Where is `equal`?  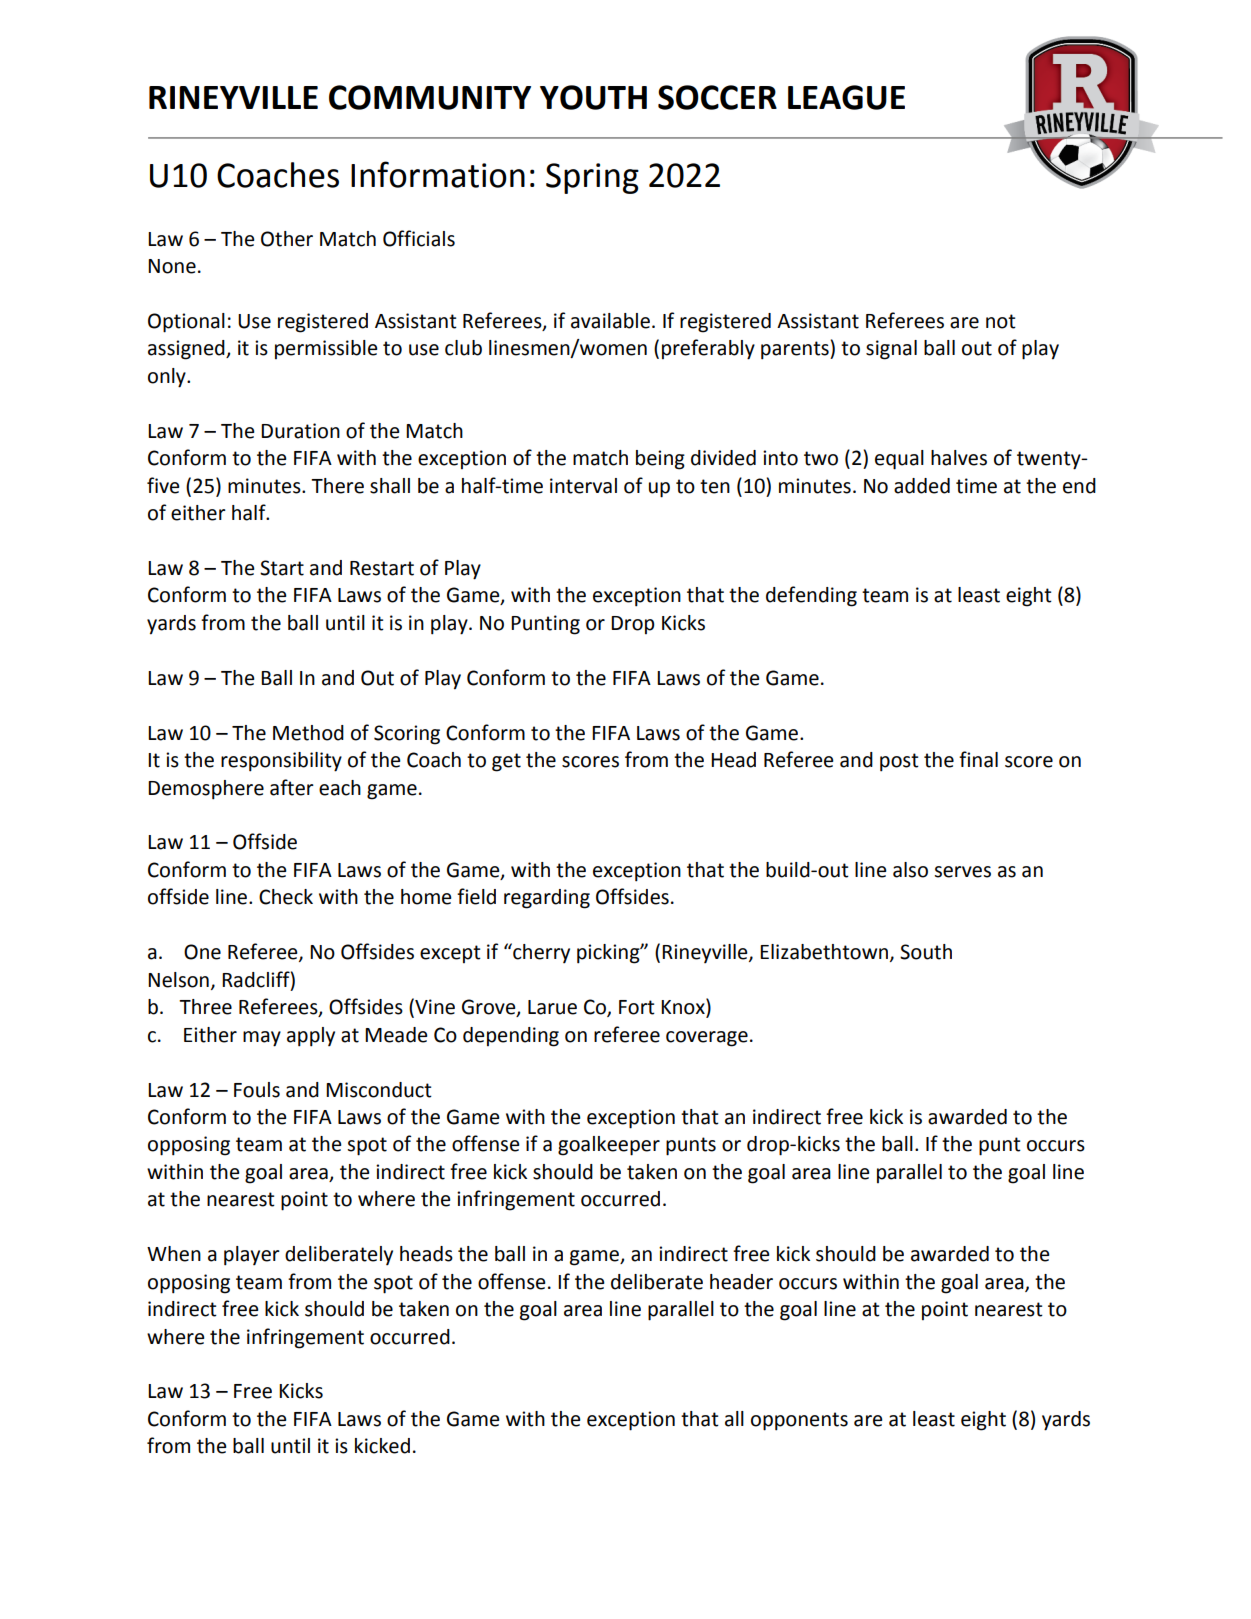 equal is located at coordinates (899, 460).
